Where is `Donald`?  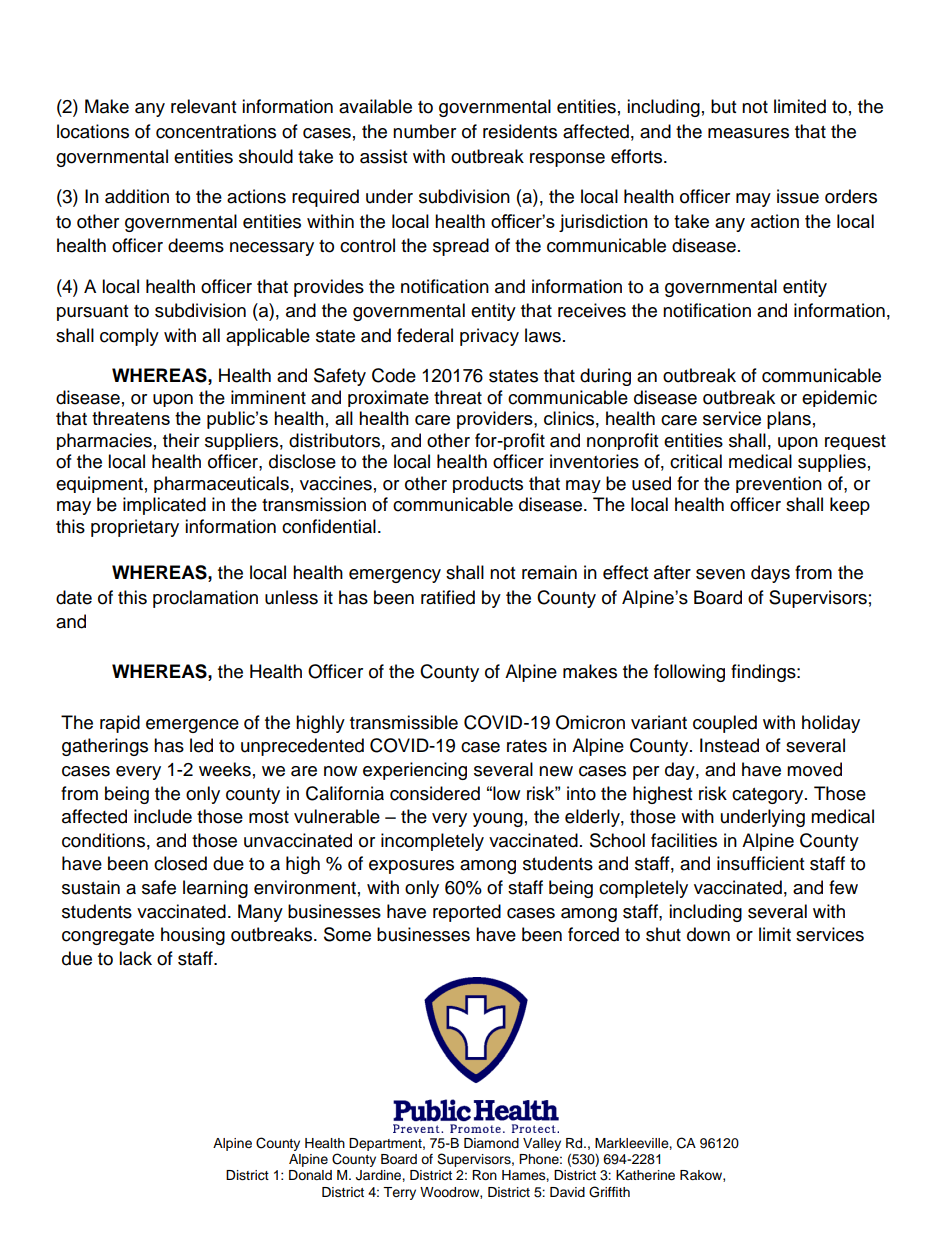
Donald is located at coordinates (310, 1175).
